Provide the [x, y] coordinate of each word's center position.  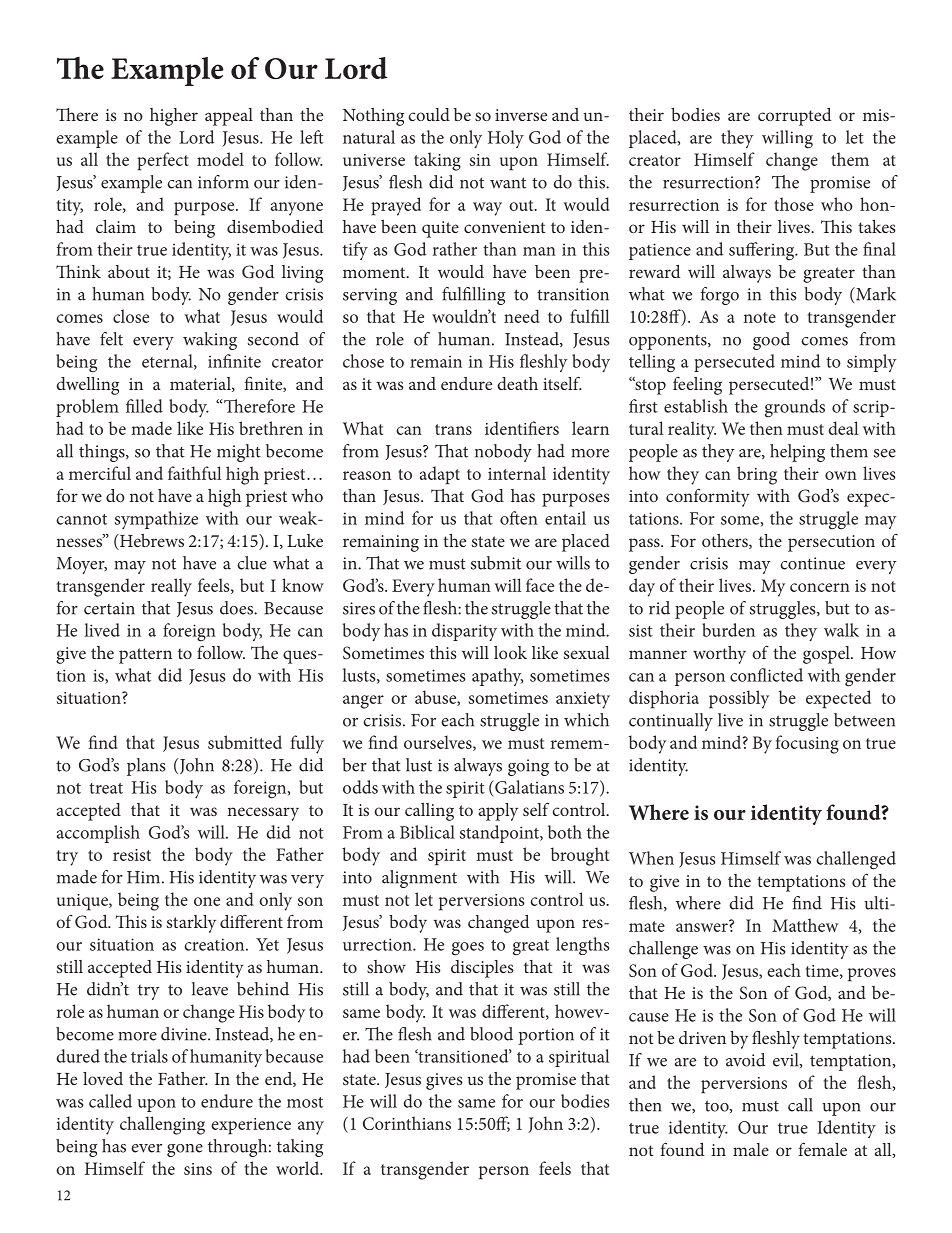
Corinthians [407, 1123]
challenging [162, 1125]
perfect [163, 161]
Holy [506, 139]
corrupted [794, 117]
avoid [745, 1060]
